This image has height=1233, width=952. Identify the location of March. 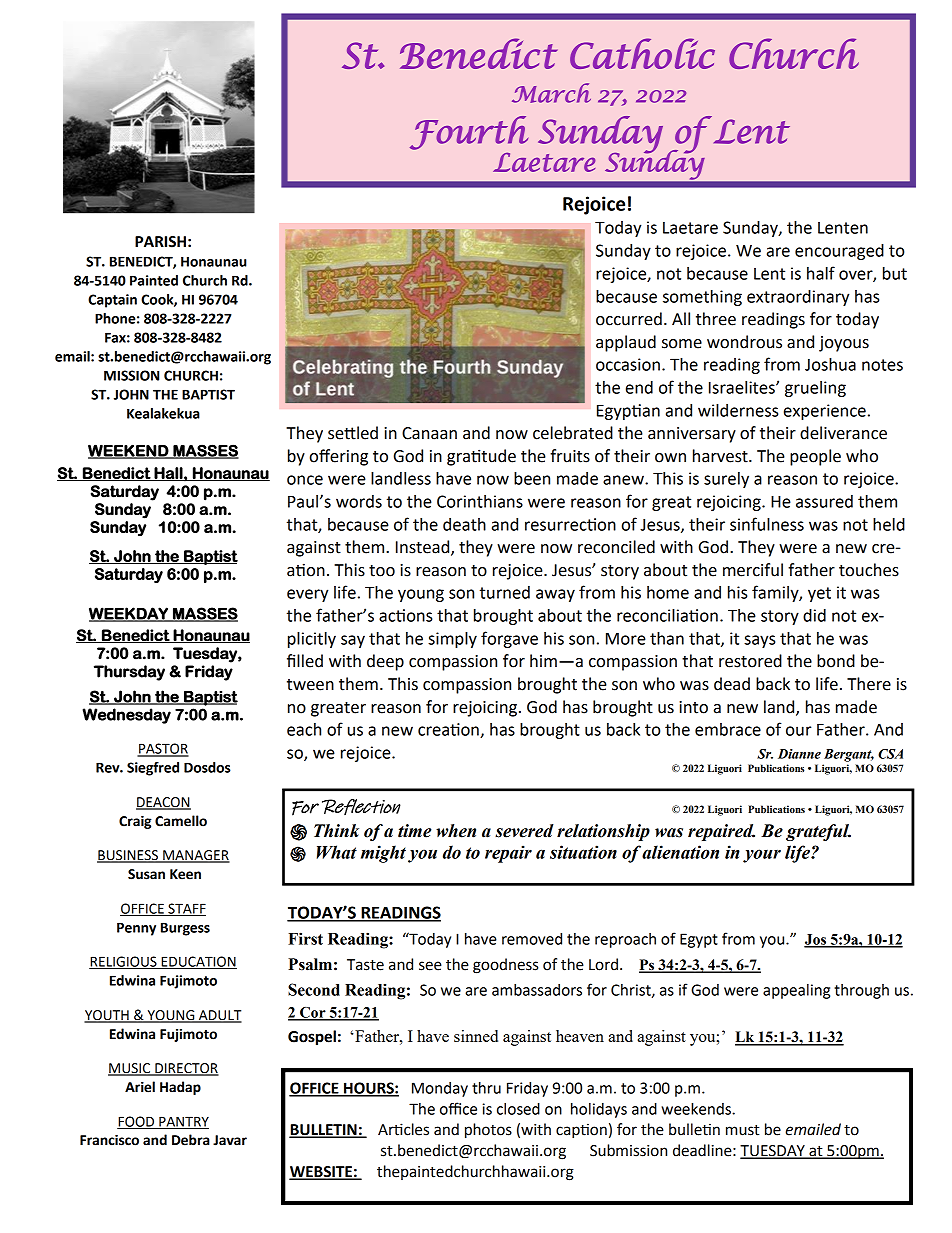
(551, 93).
